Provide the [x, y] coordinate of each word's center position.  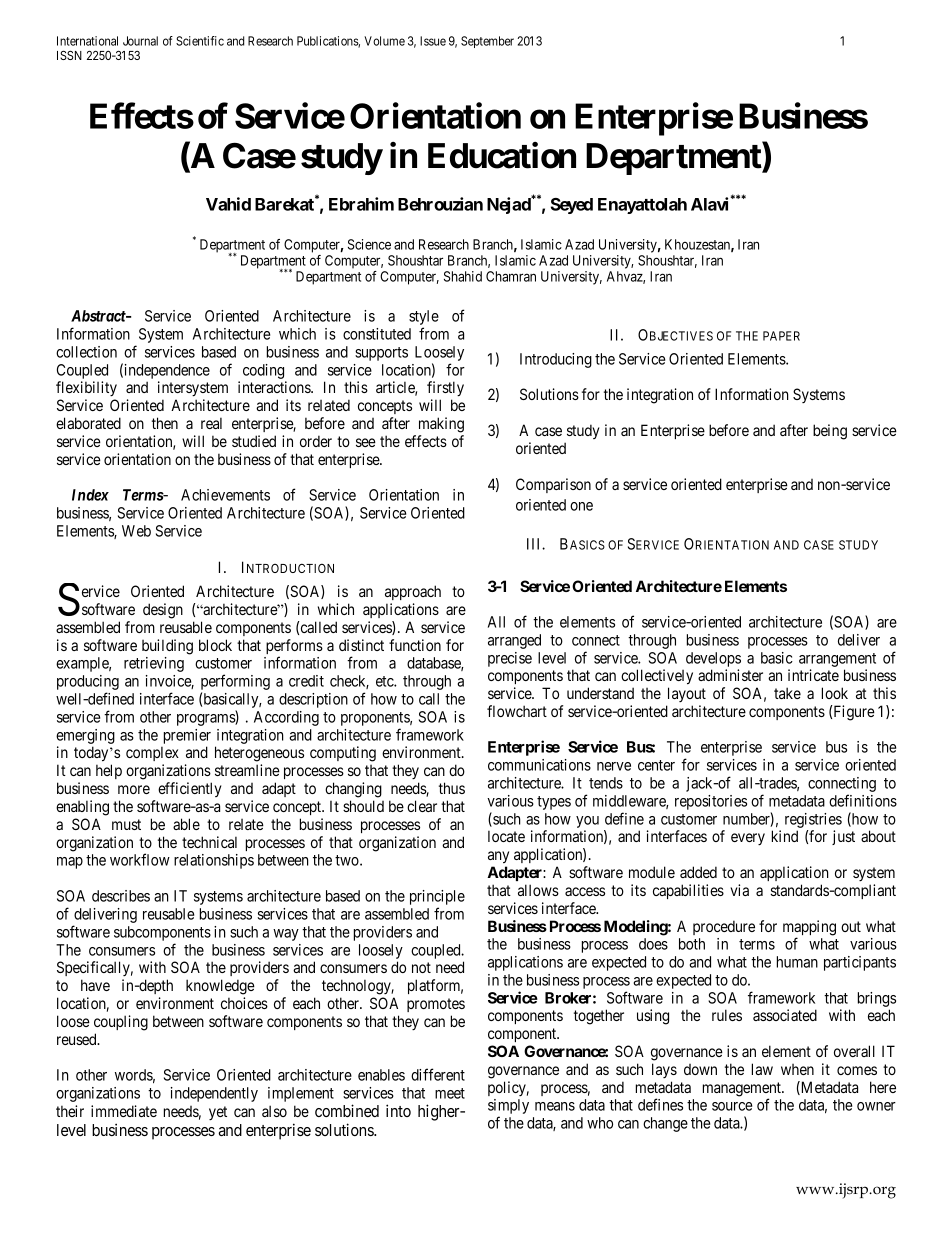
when [797, 1069]
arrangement [837, 660]
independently [214, 1094]
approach [413, 592]
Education [502, 155]
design [163, 611]
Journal [140, 41]
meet [450, 1093]
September [487, 42]
